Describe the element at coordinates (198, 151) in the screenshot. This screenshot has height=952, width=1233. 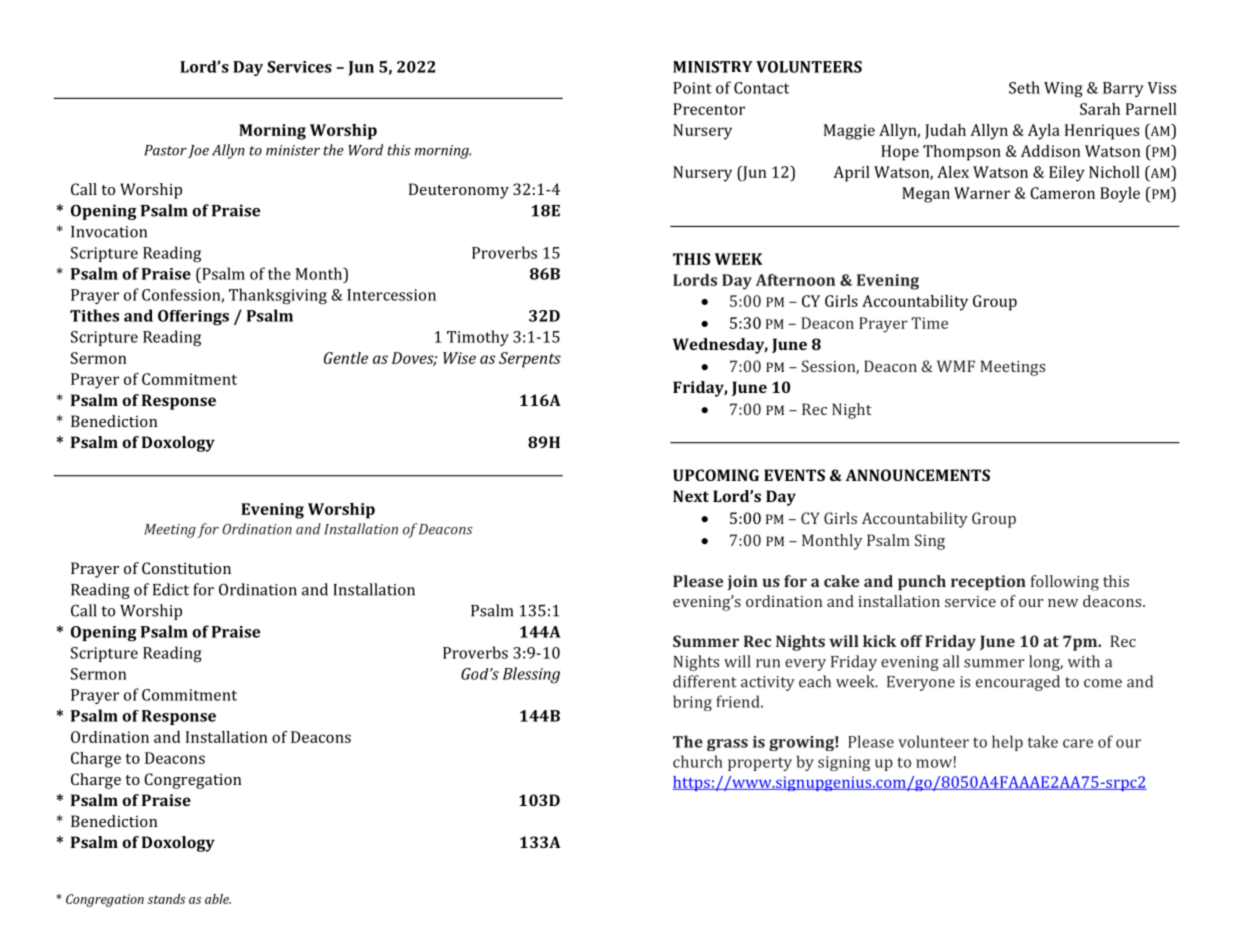
I see `Joe` at that location.
